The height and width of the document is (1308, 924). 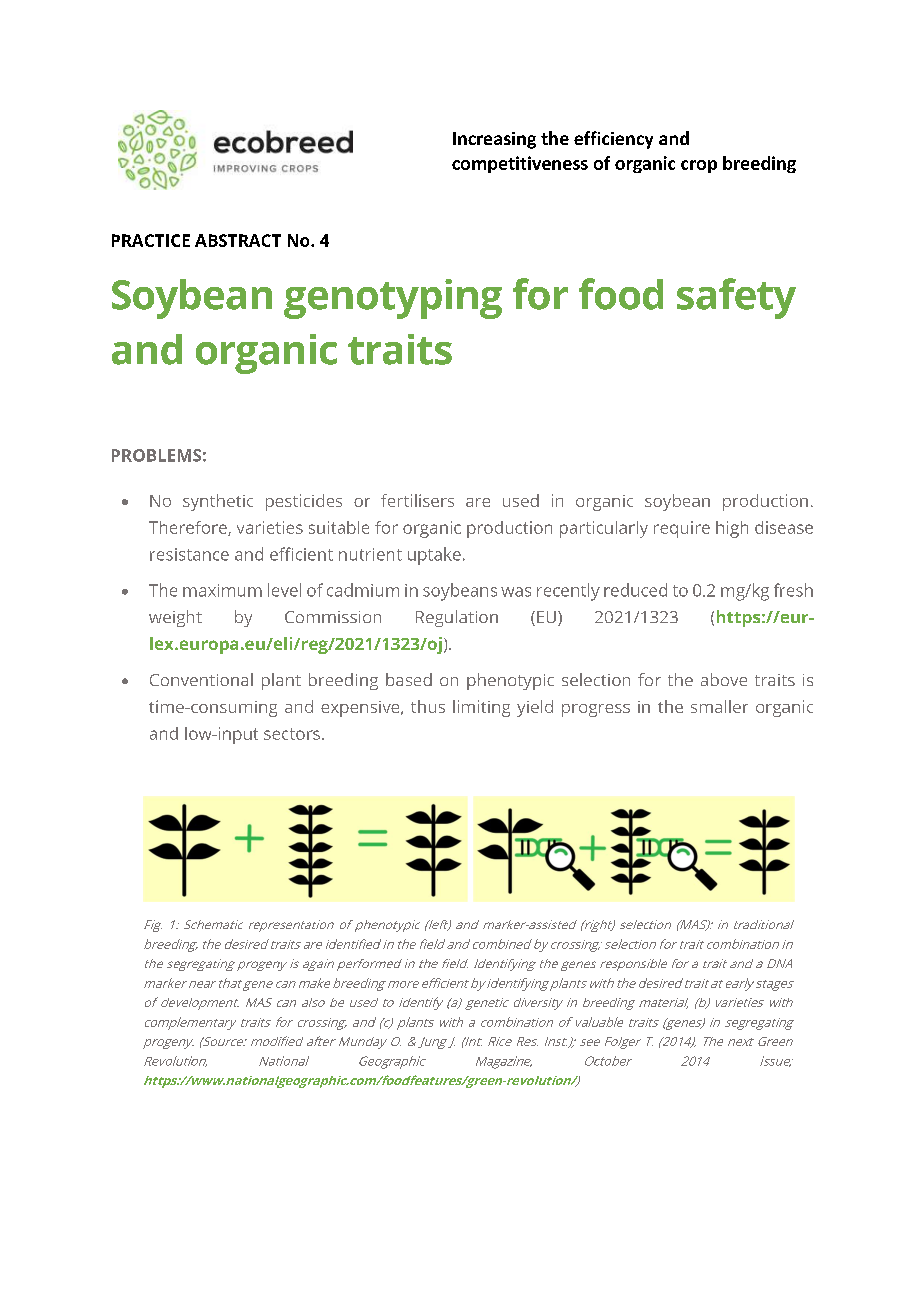 I want to click on synthetic, so click(x=218, y=502).
